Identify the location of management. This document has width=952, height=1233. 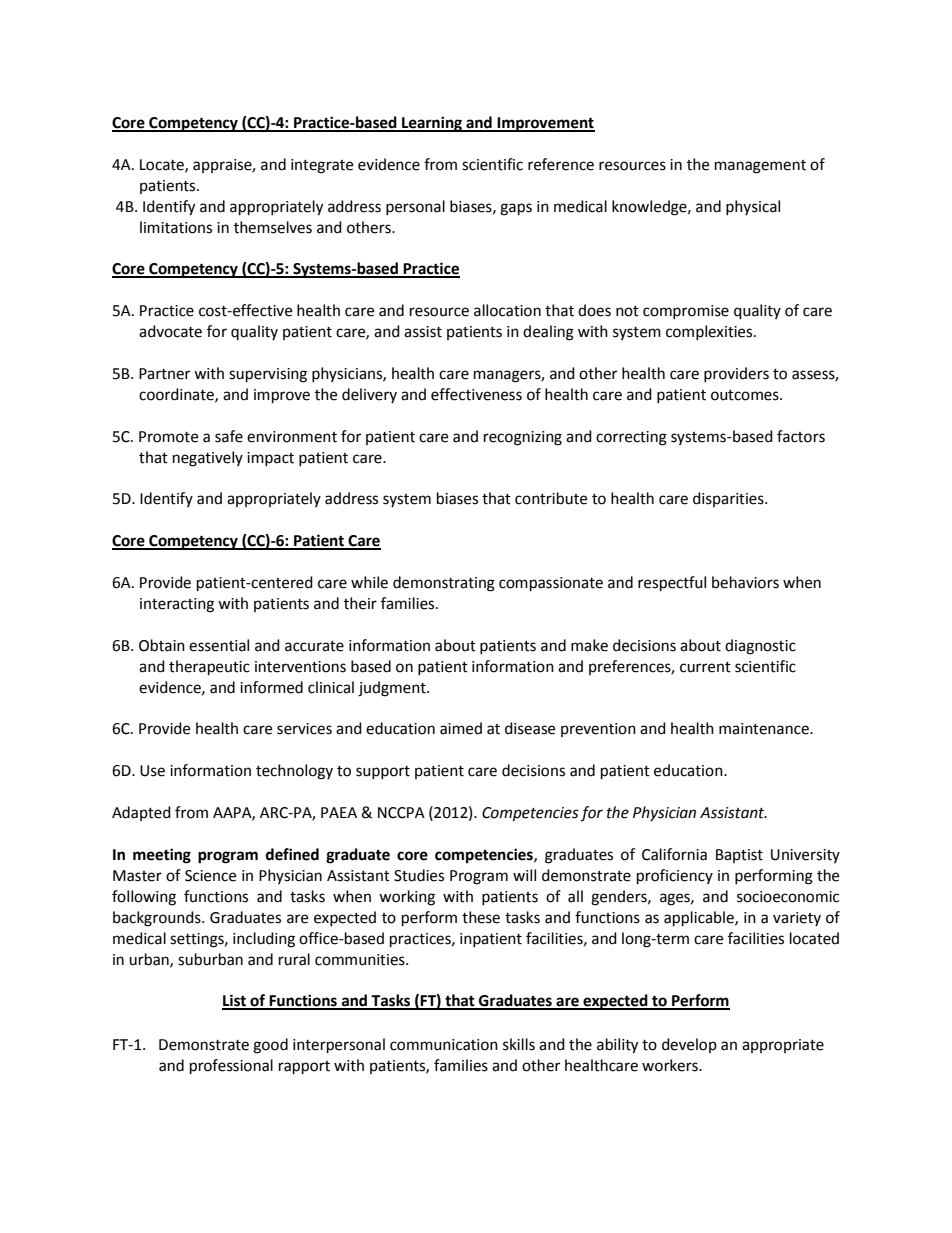
(760, 167).
